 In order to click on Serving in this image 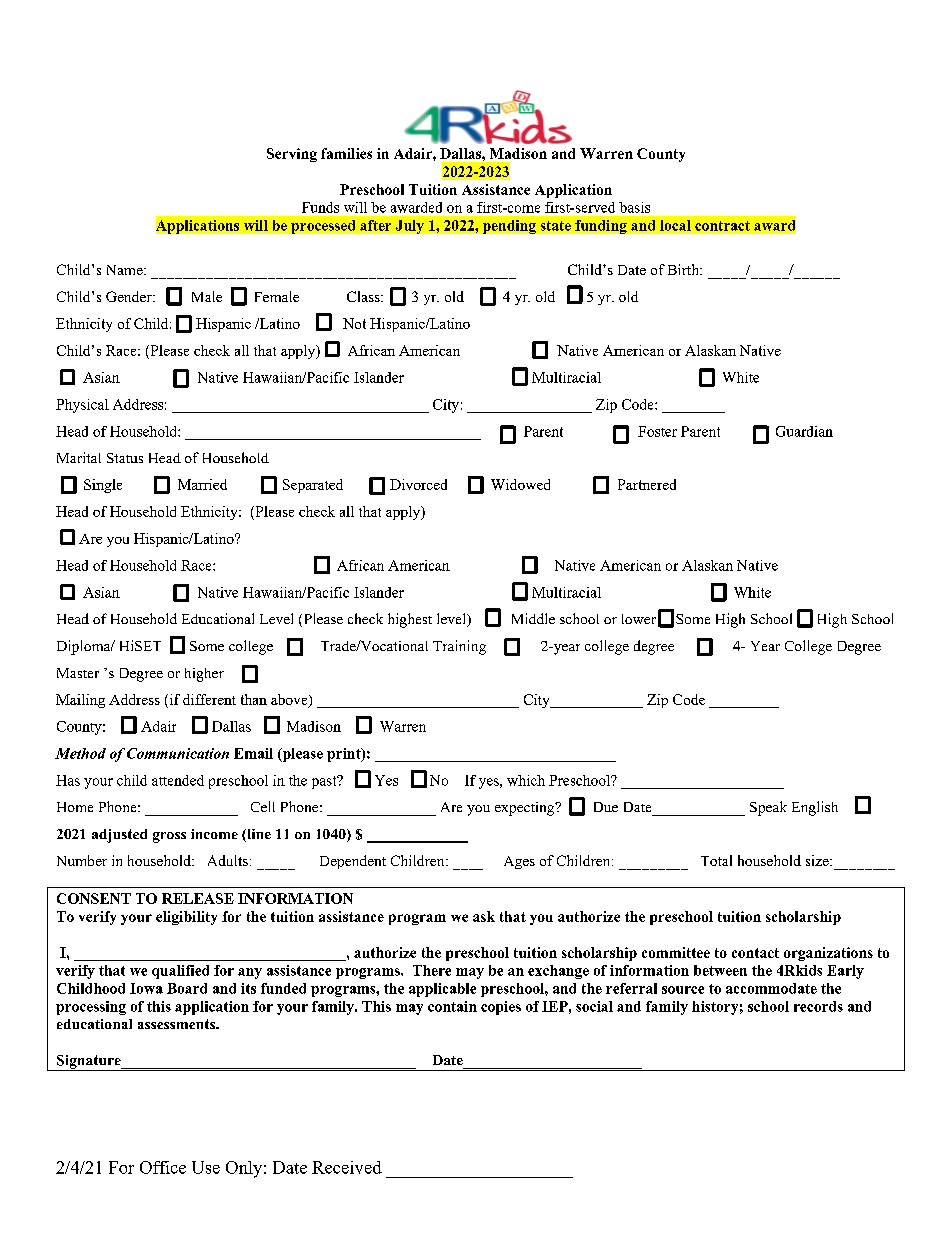, I will do `click(292, 155)`.
